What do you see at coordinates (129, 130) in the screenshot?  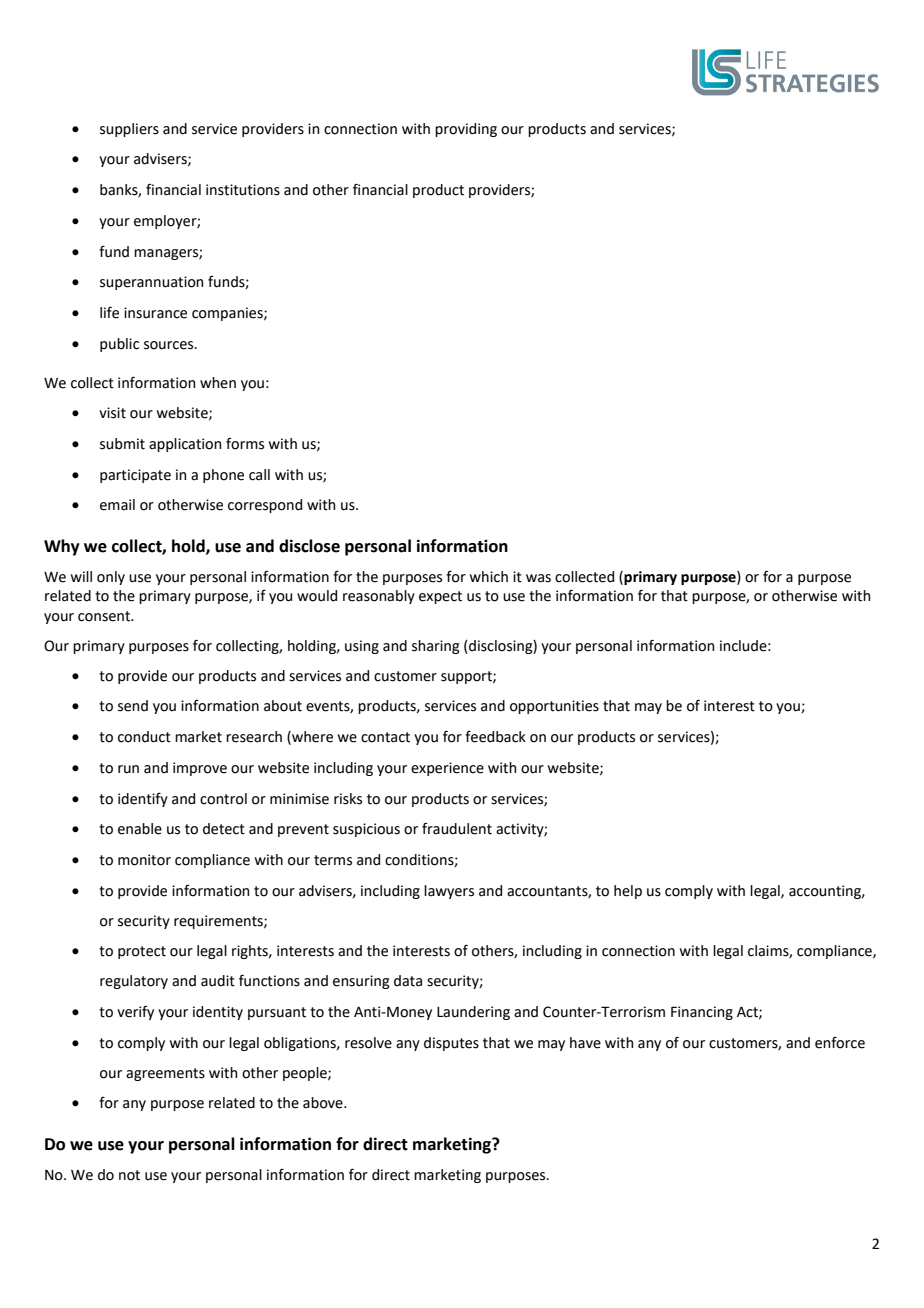 I see `suppliers` at bounding box center [129, 130].
